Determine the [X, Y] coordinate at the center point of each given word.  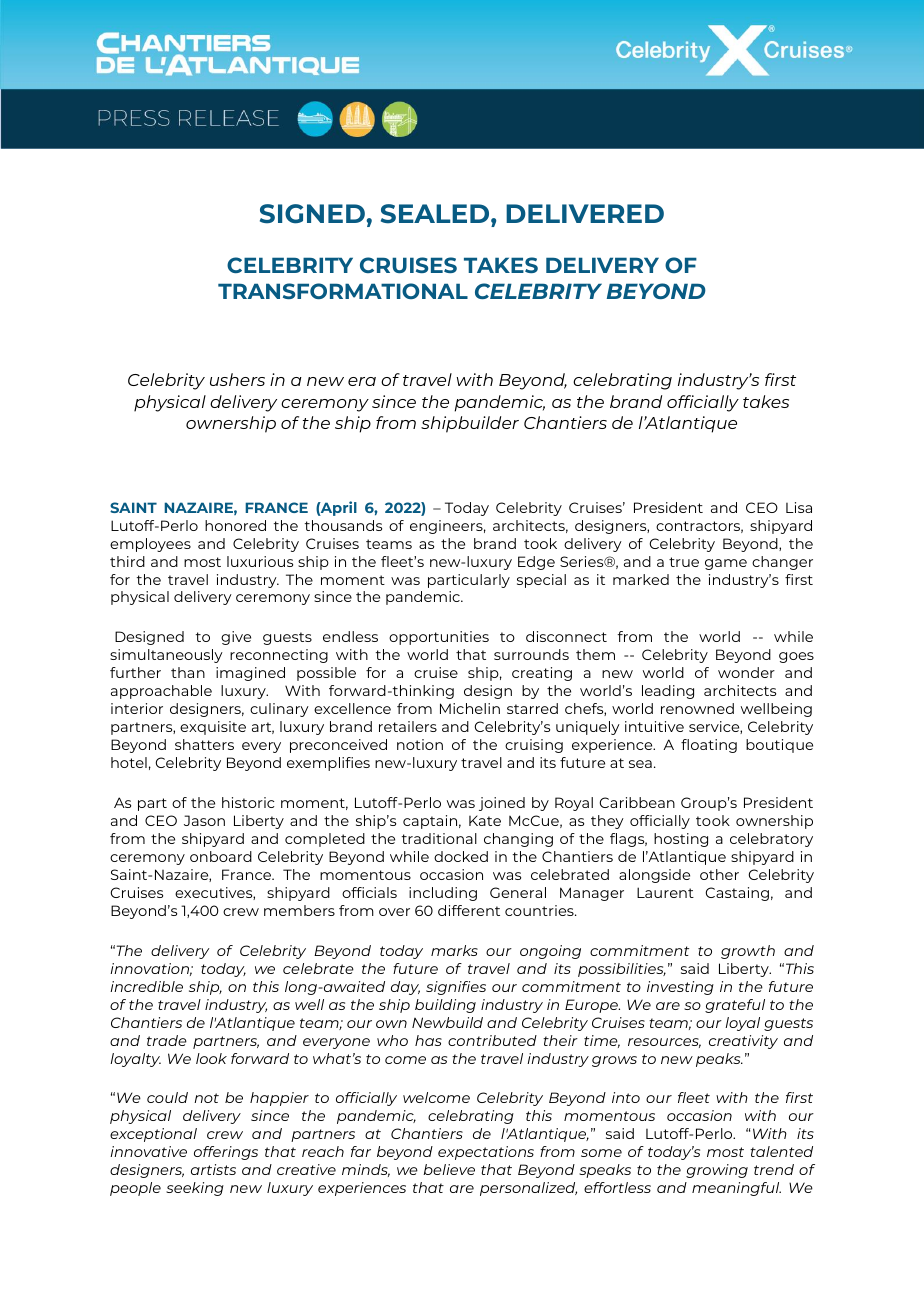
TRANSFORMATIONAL [343, 291]
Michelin [470, 708]
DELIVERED [585, 213]
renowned [697, 708]
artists [213, 1169]
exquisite [213, 728]
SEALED [436, 214]
